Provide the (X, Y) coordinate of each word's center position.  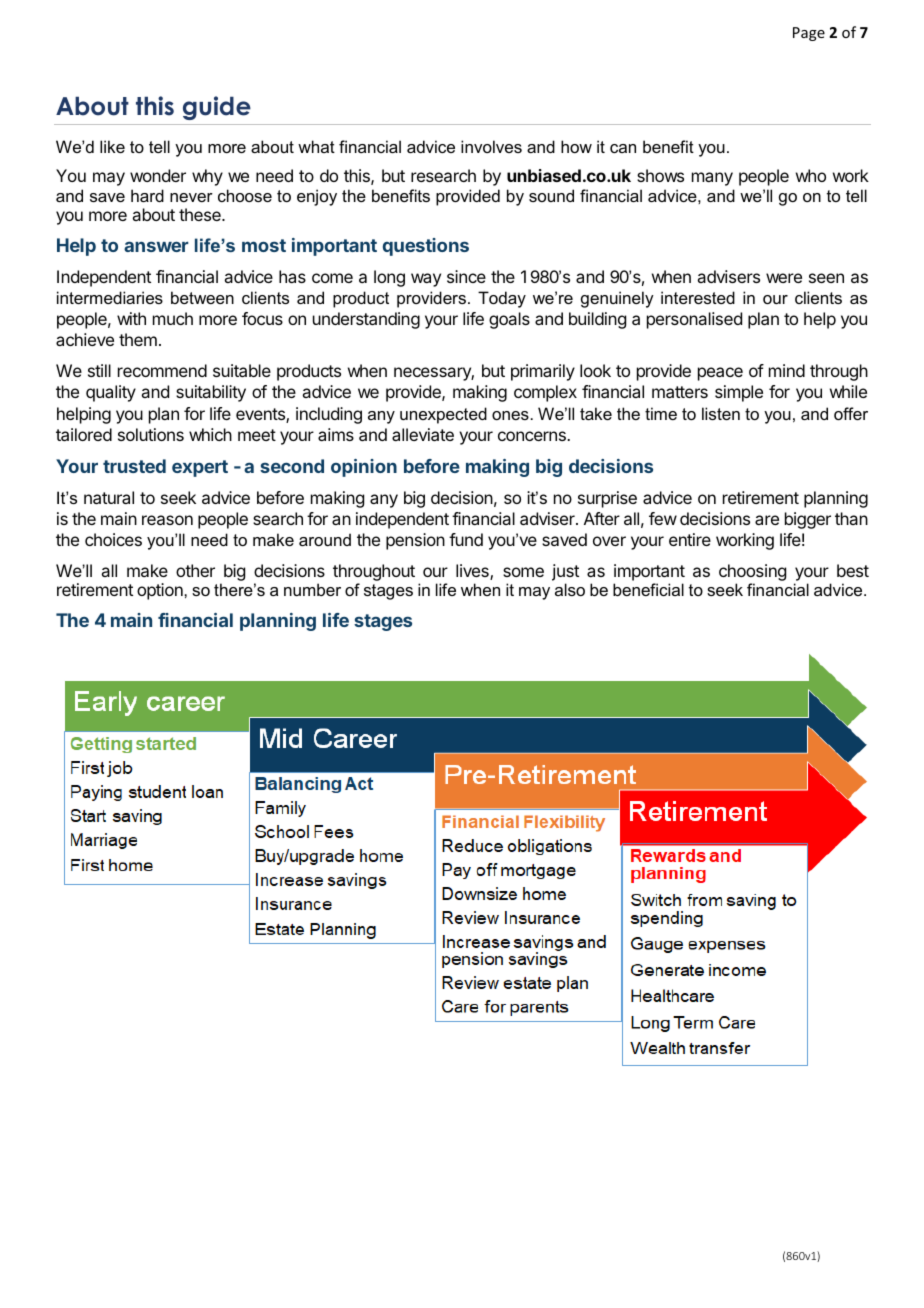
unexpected (443, 415)
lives (473, 572)
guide (217, 108)
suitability (211, 393)
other (195, 570)
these (201, 214)
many (712, 179)
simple (739, 393)
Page (809, 34)
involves (491, 146)
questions (426, 247)
